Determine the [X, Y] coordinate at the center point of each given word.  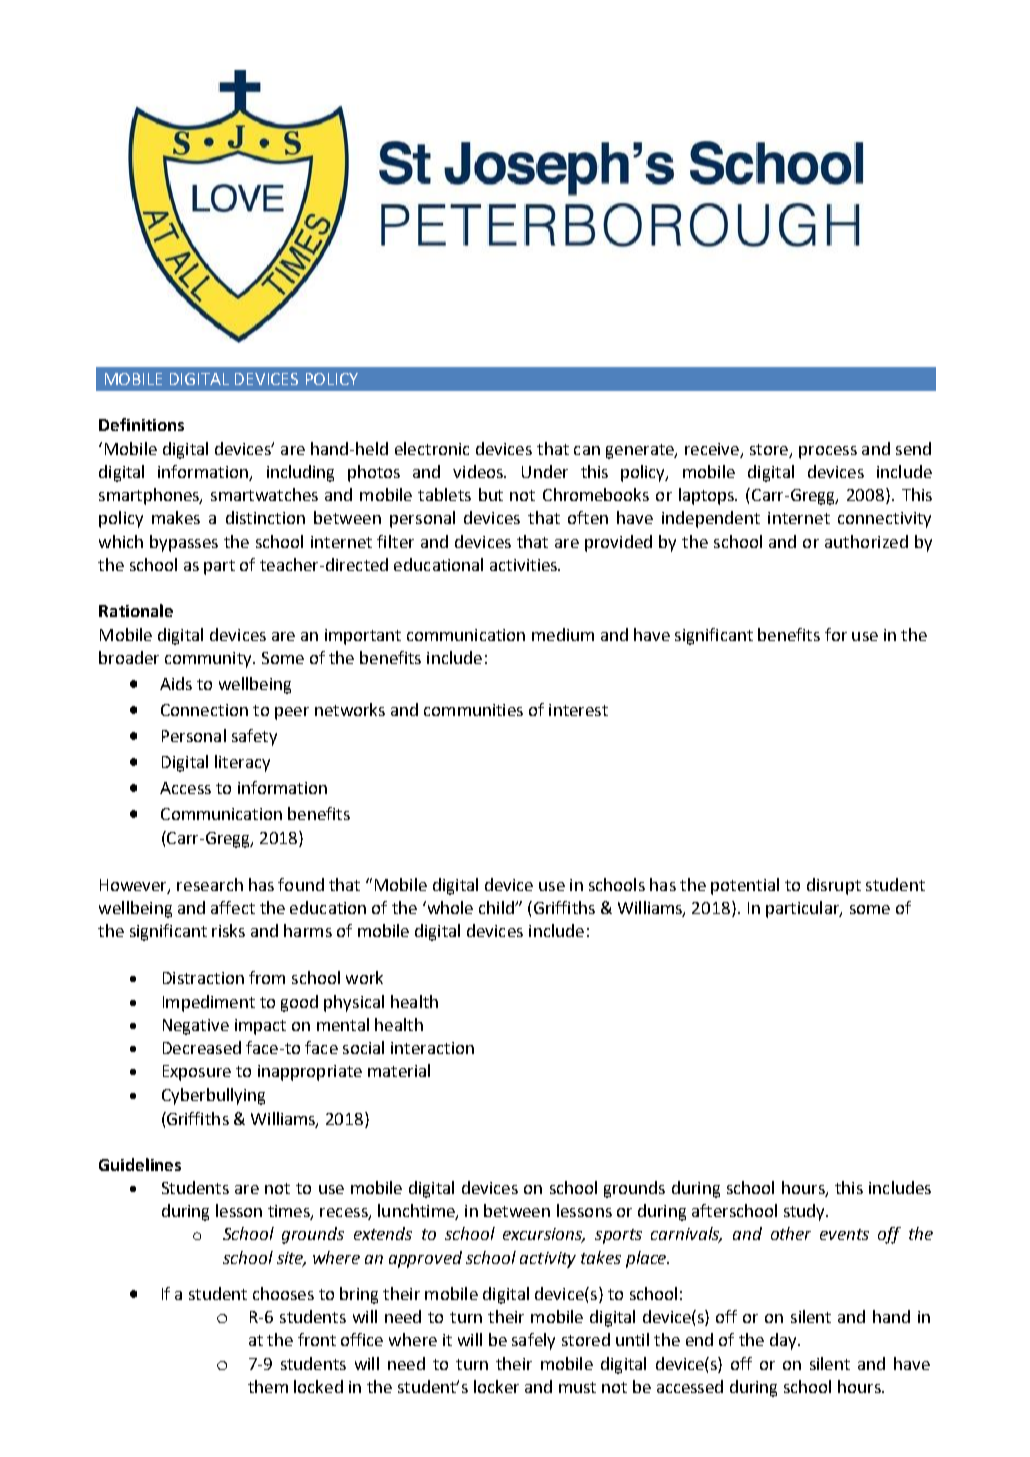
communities [473, 710]
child [497, 907]
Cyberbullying [213, 1096]
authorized [866, 541]
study [805, 1212]
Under [545, 471]
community [209, 660]
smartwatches [264, 494]
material [399, 1070]
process [828, 452]
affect [233, 907]
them [268, 1386]
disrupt [834, 886]
